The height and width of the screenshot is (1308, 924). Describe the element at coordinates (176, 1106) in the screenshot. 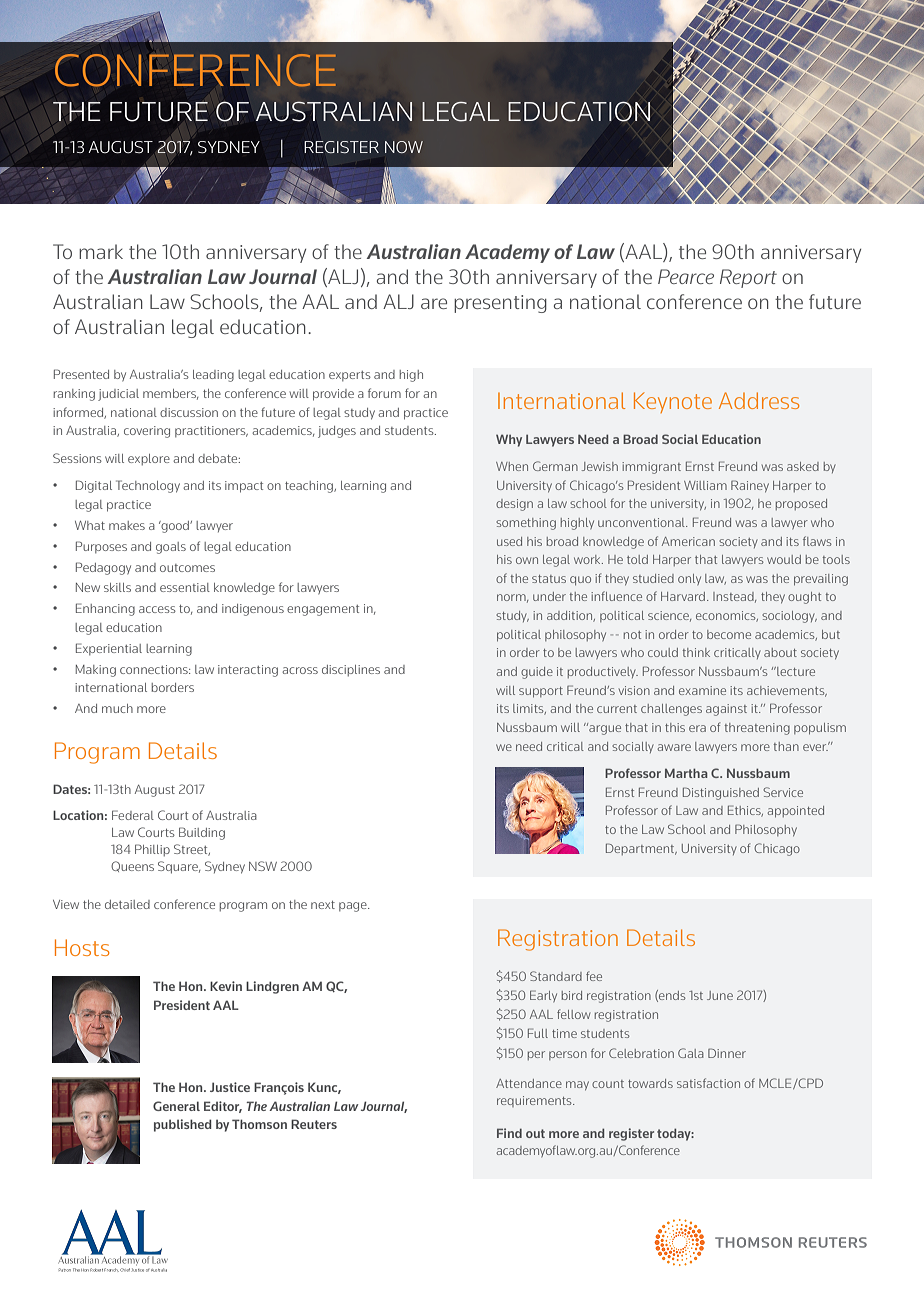

I see `General` at that location.
